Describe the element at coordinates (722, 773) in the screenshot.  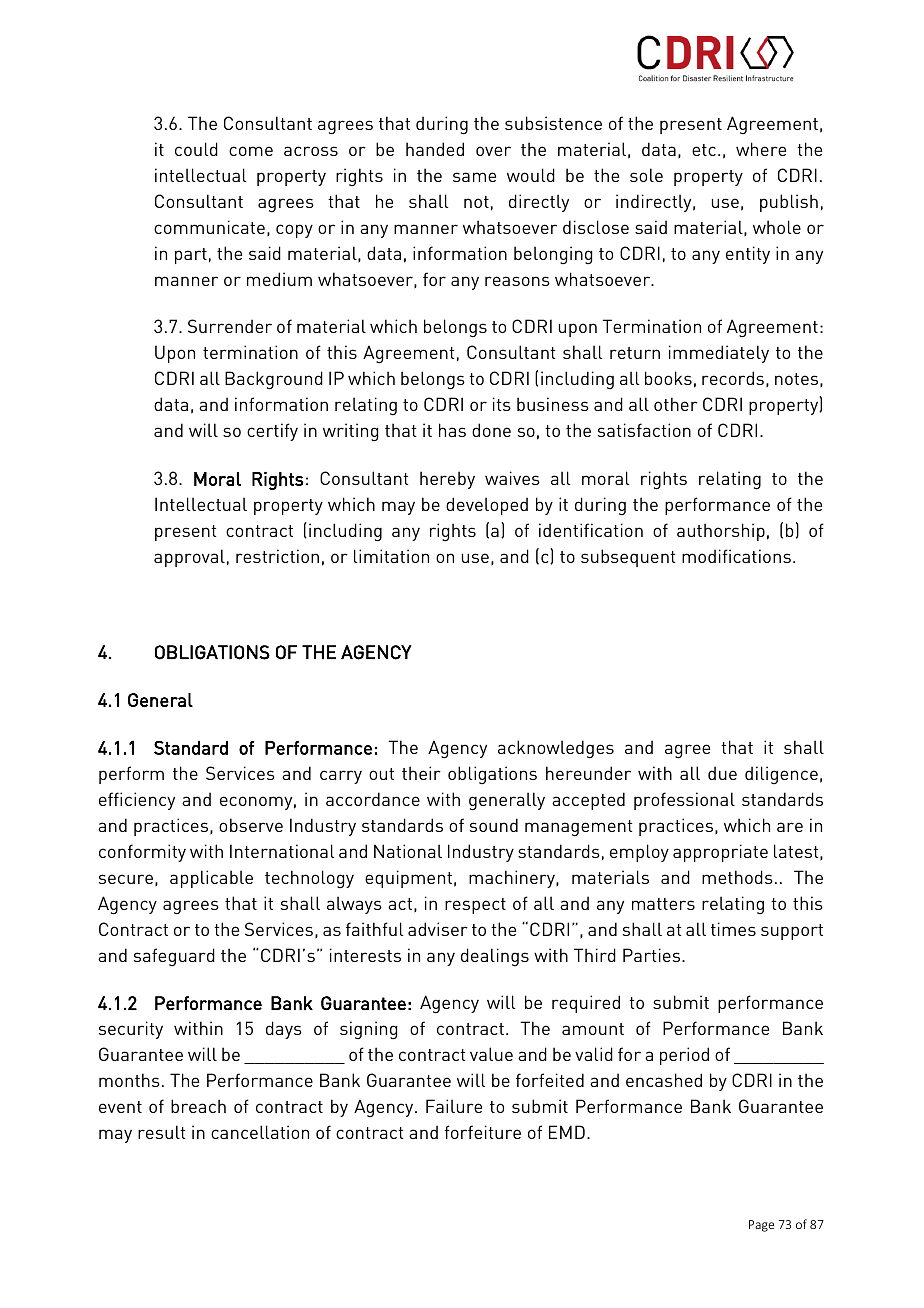
I see `due` at that location.
